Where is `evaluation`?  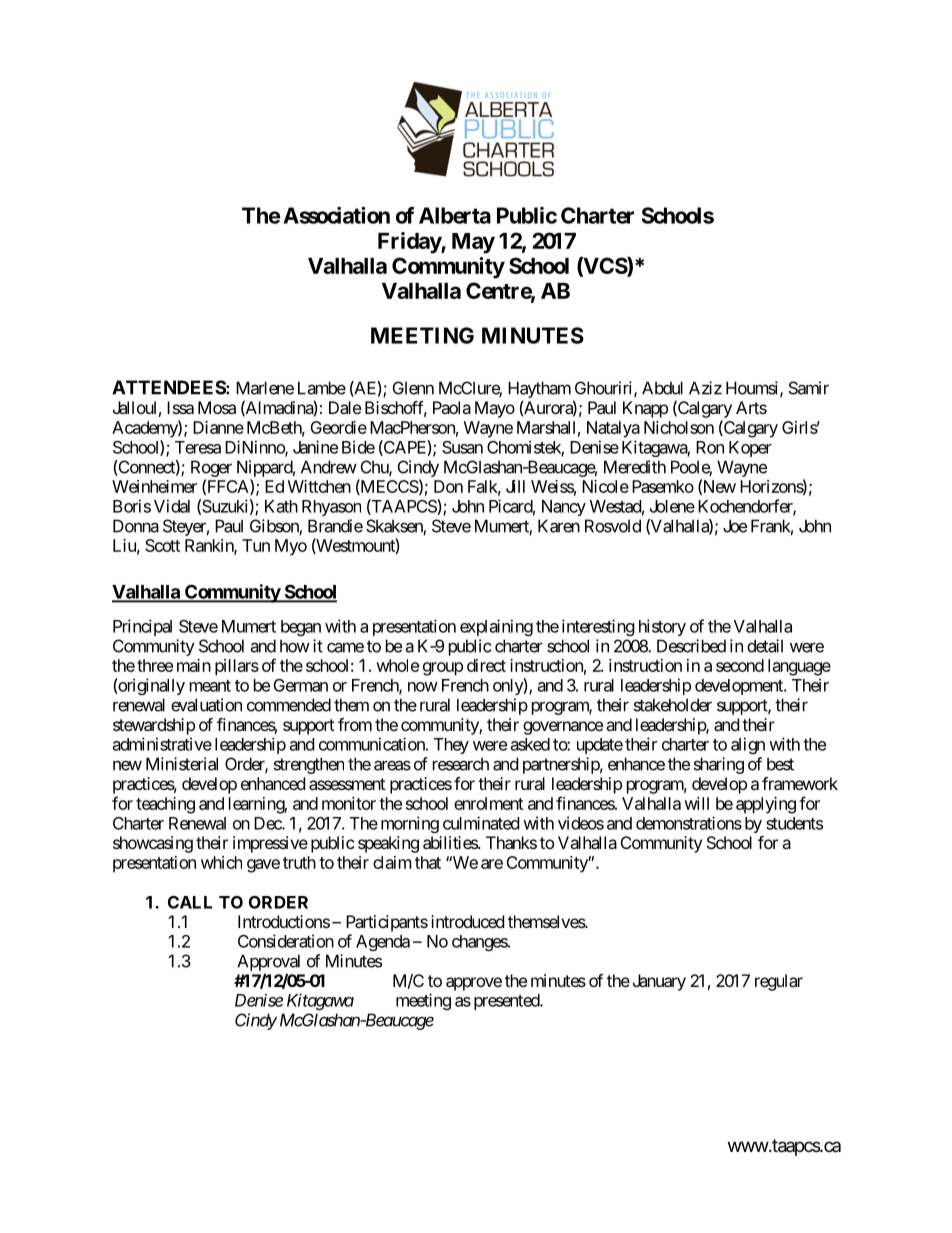 evaluation is located at coordinates (206, 705).
